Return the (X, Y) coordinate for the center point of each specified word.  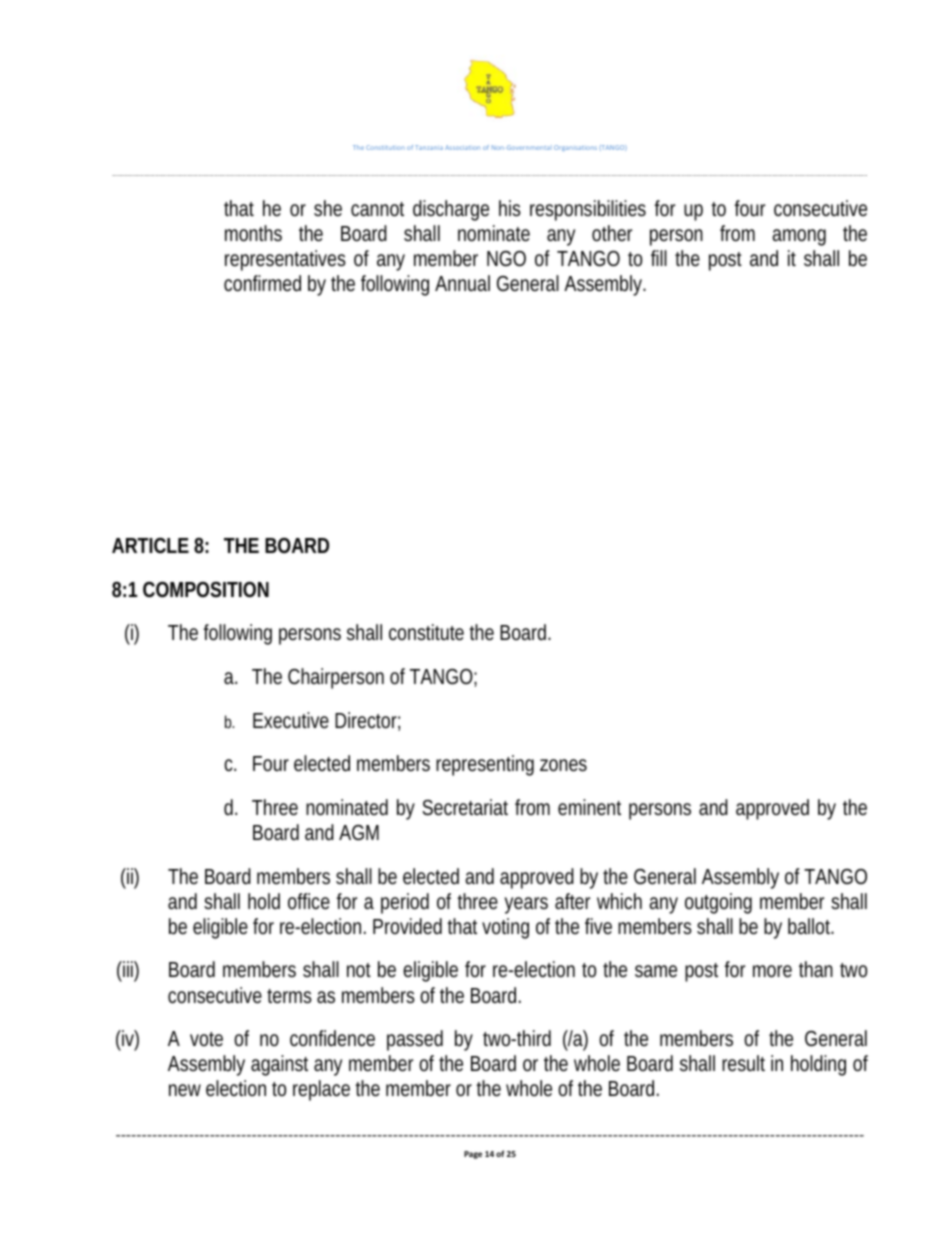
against (279, 1065)
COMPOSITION (206, 590)
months (253, 233)
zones (563, 765)
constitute (426, 632)
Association (462, 147)
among (799, 237)
